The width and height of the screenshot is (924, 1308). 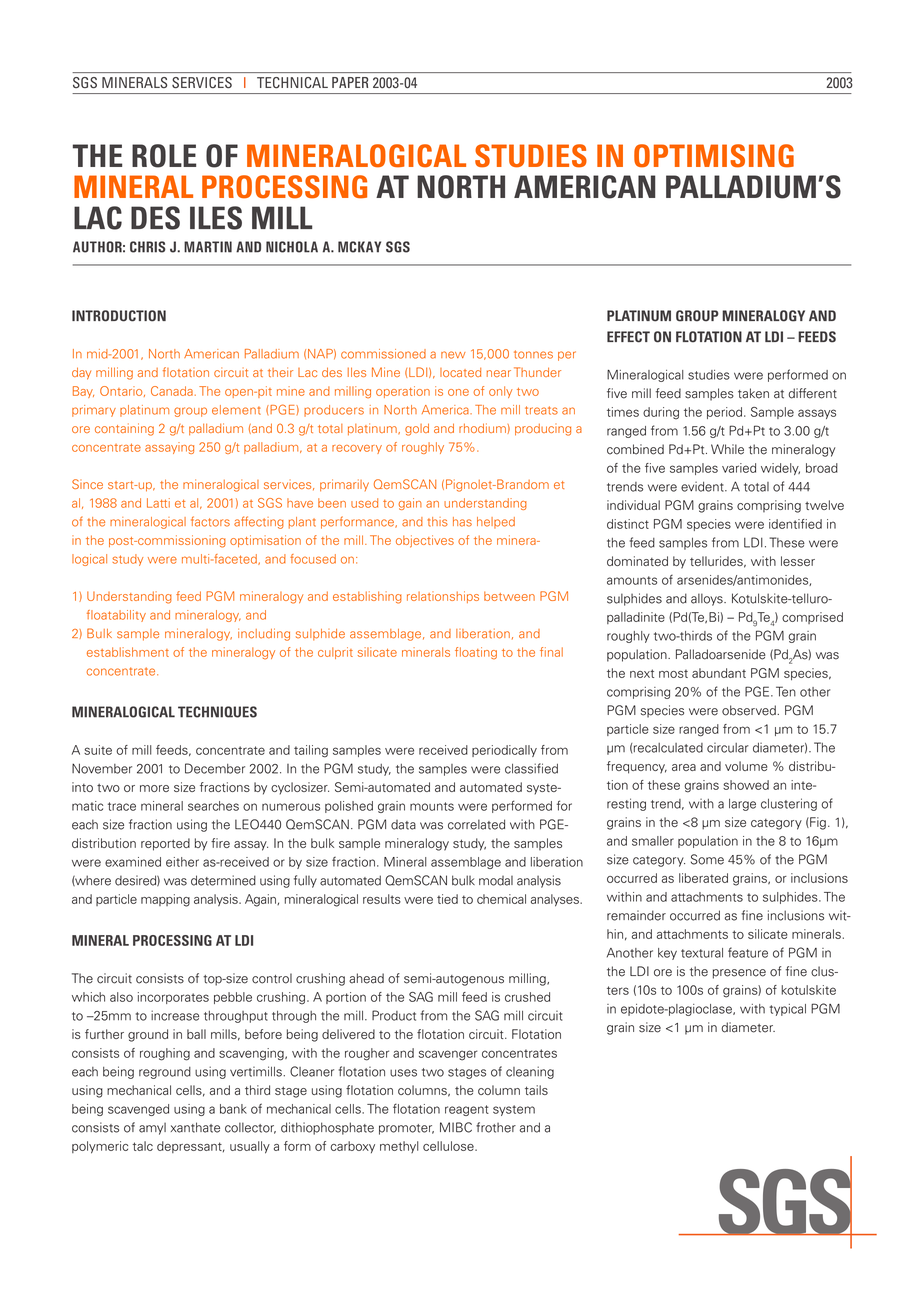 What do you see at coordinates (476, 653) in the screenshot?
I see `floating` at bounding box center [476, 653].
